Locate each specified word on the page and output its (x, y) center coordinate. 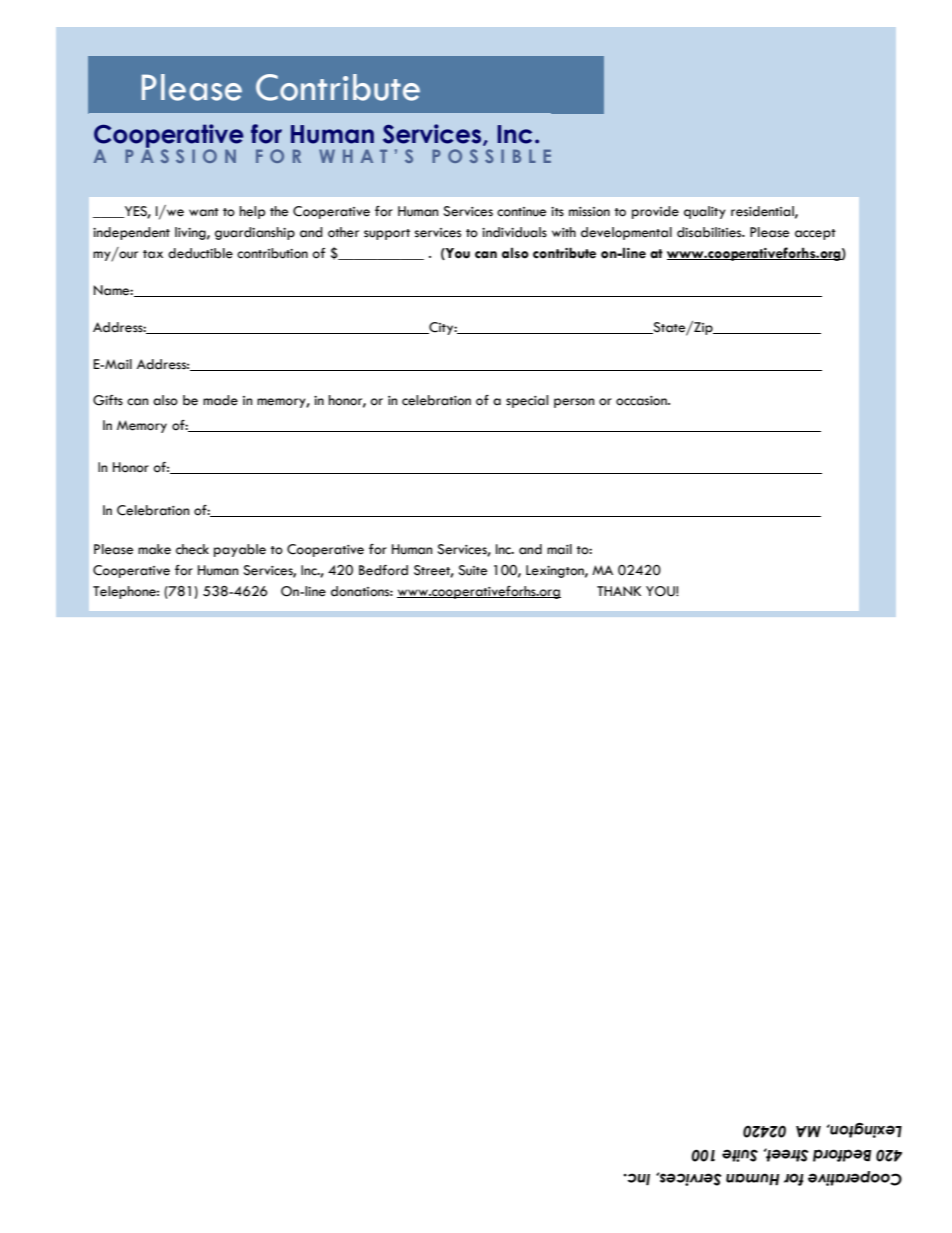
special (527, 401)
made (220, 400)
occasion (642, 401)
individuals (514, 232)
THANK (619, 591)
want (204, 212)
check (192, 549)
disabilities (710, 232)
